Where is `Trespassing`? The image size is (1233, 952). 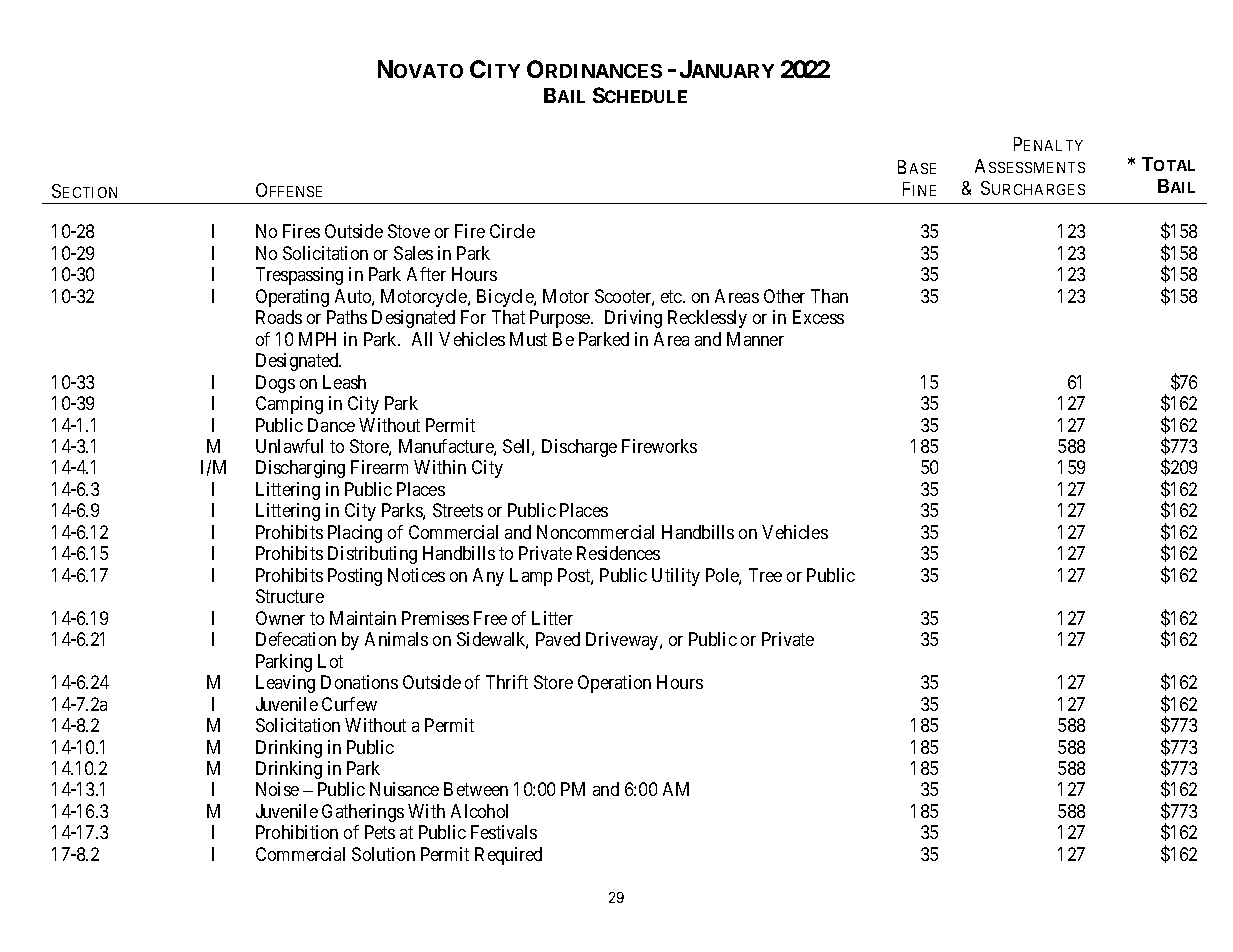
Trespassing is located at coordinates (299, 276).
